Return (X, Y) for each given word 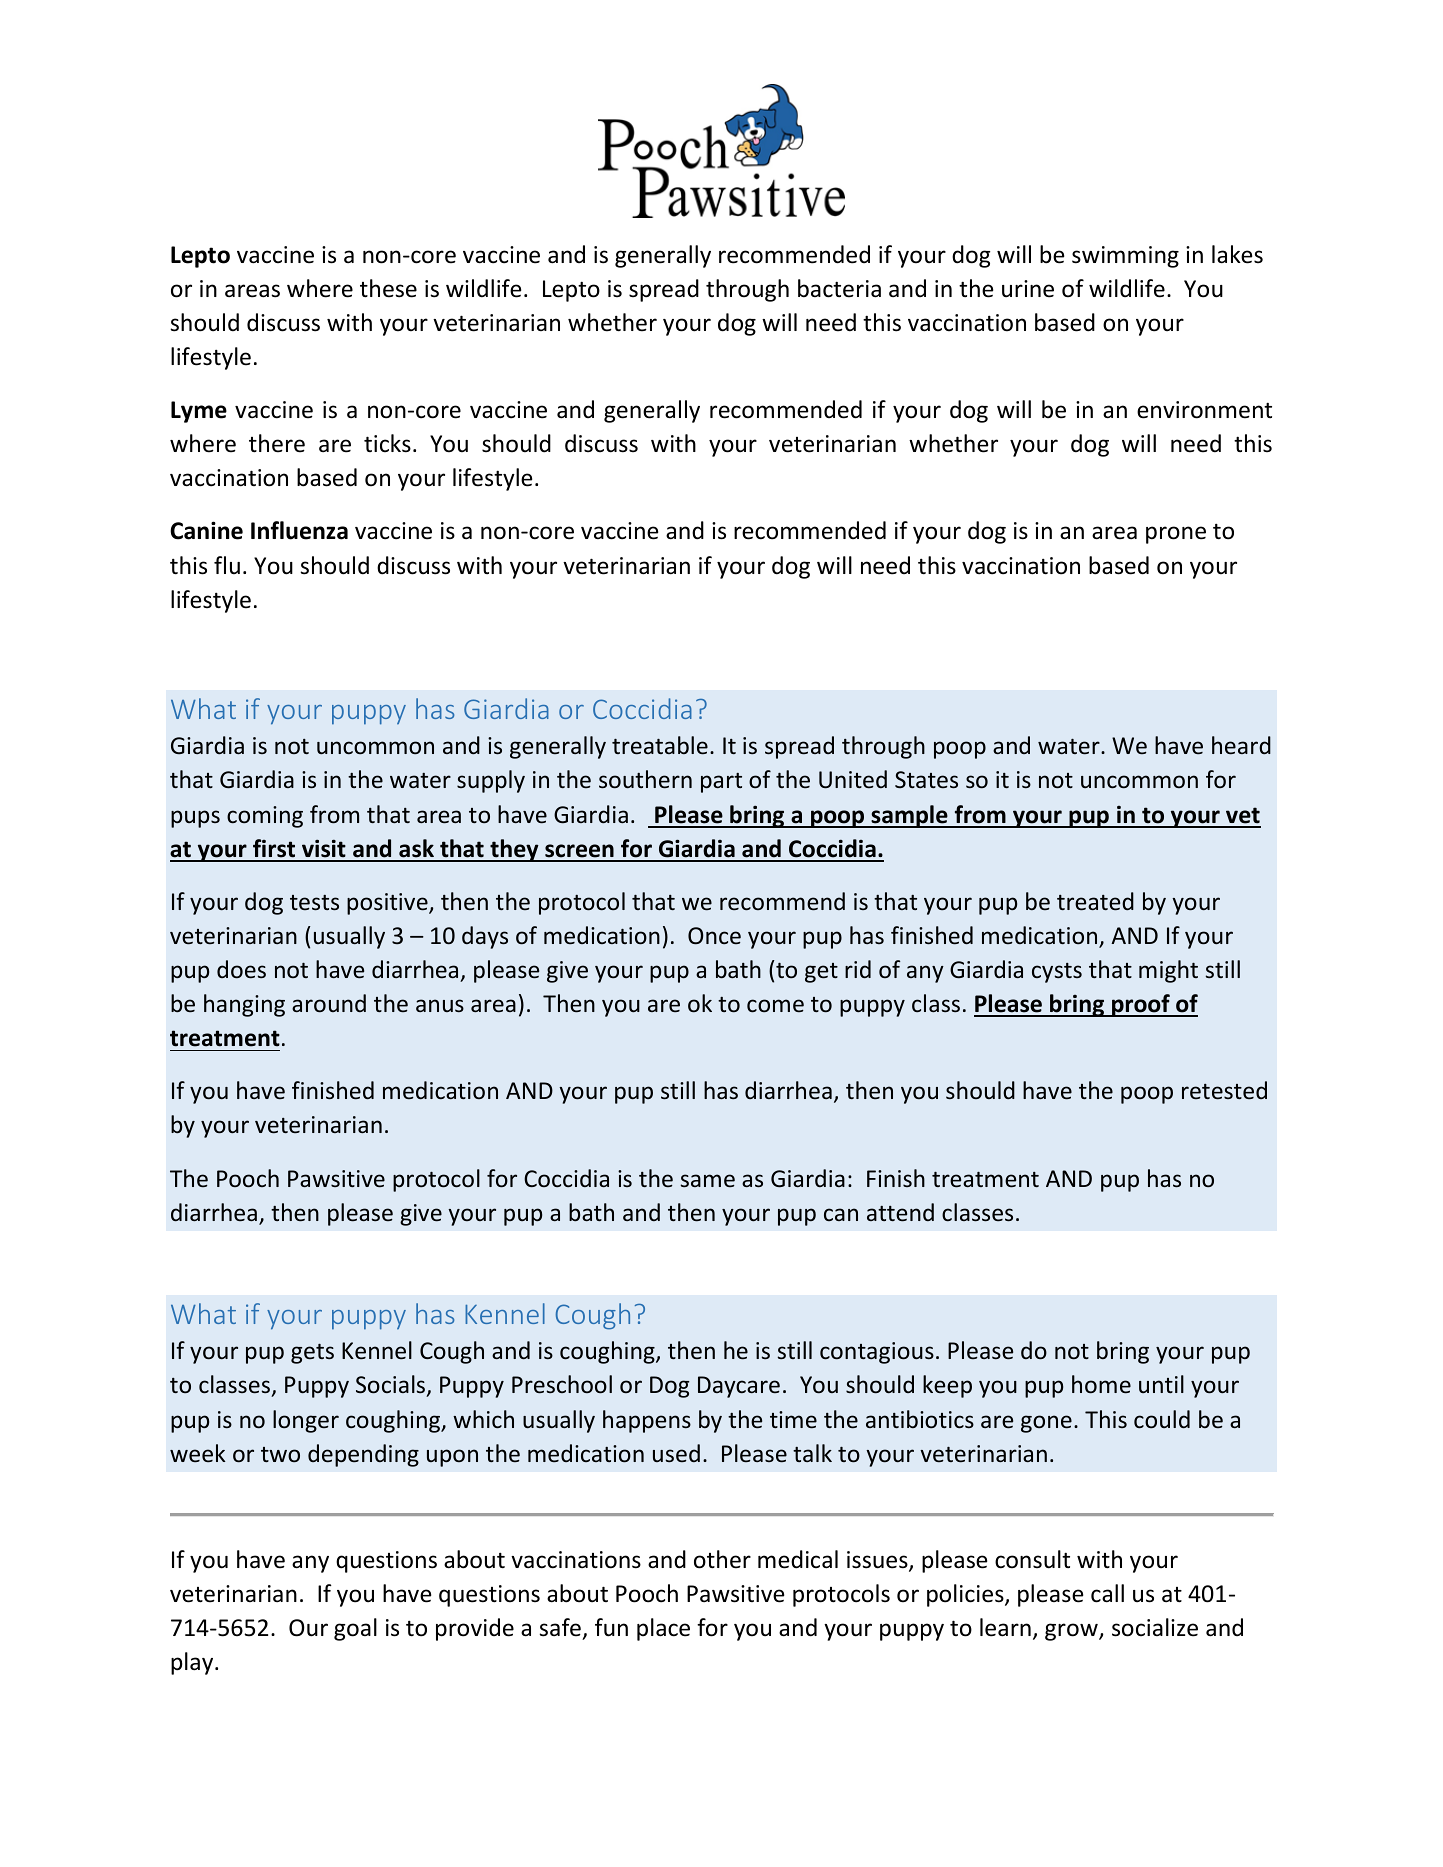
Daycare (739, 1387)
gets (312, 1354)
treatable (660, 745)
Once (714, 936)
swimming (1125, 257)
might (1168, 971)
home (1101, 1384)
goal (355, 1629)
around (329, 1003)
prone (1176, 535)
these (388, 288)
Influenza (299, 530)
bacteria (839, 288)
